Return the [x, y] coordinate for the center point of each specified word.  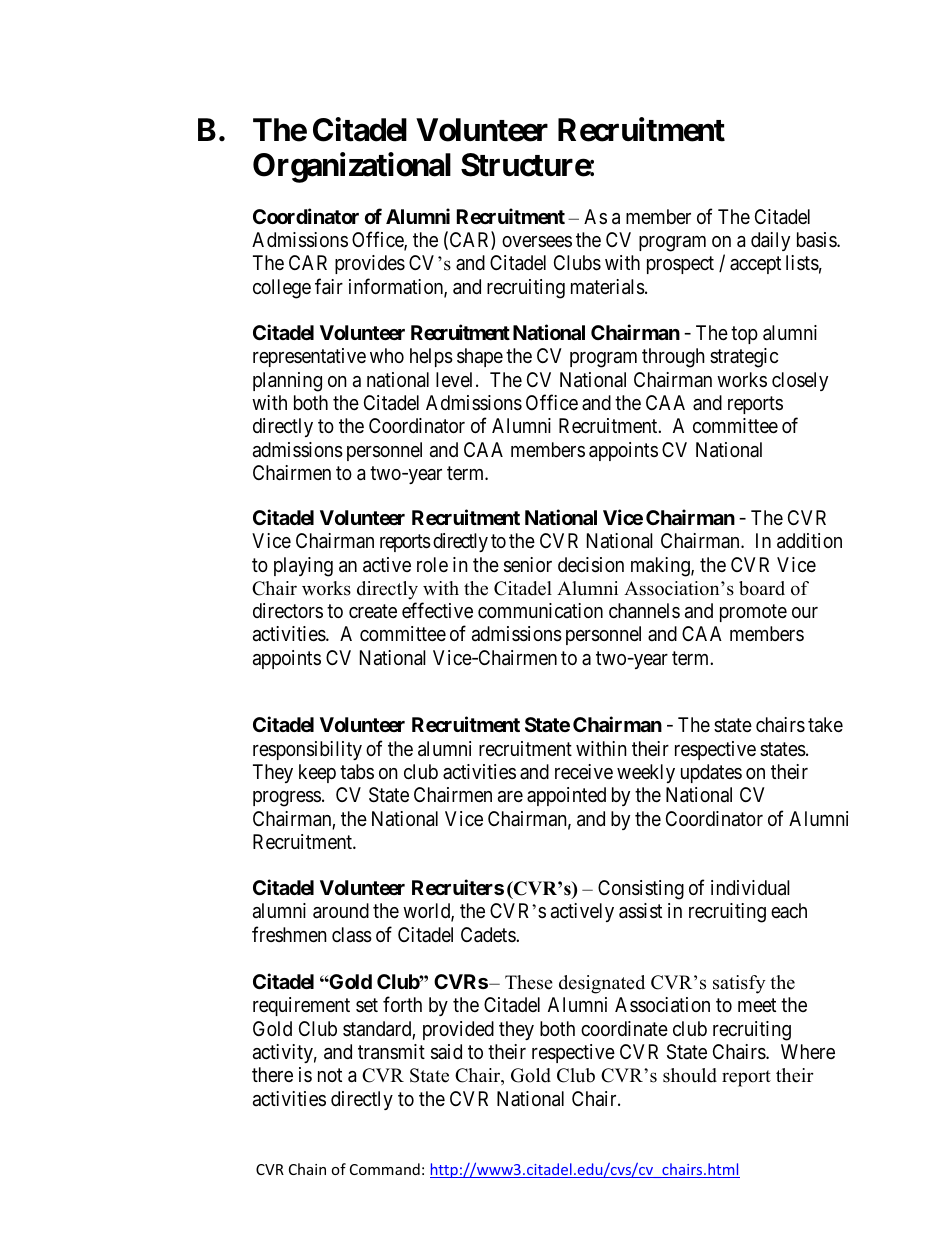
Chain [307, 1169]
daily [770, 241]
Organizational [352, 168]
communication [540, 610]
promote [753, 613]
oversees [537, 241]
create [373, 611]
